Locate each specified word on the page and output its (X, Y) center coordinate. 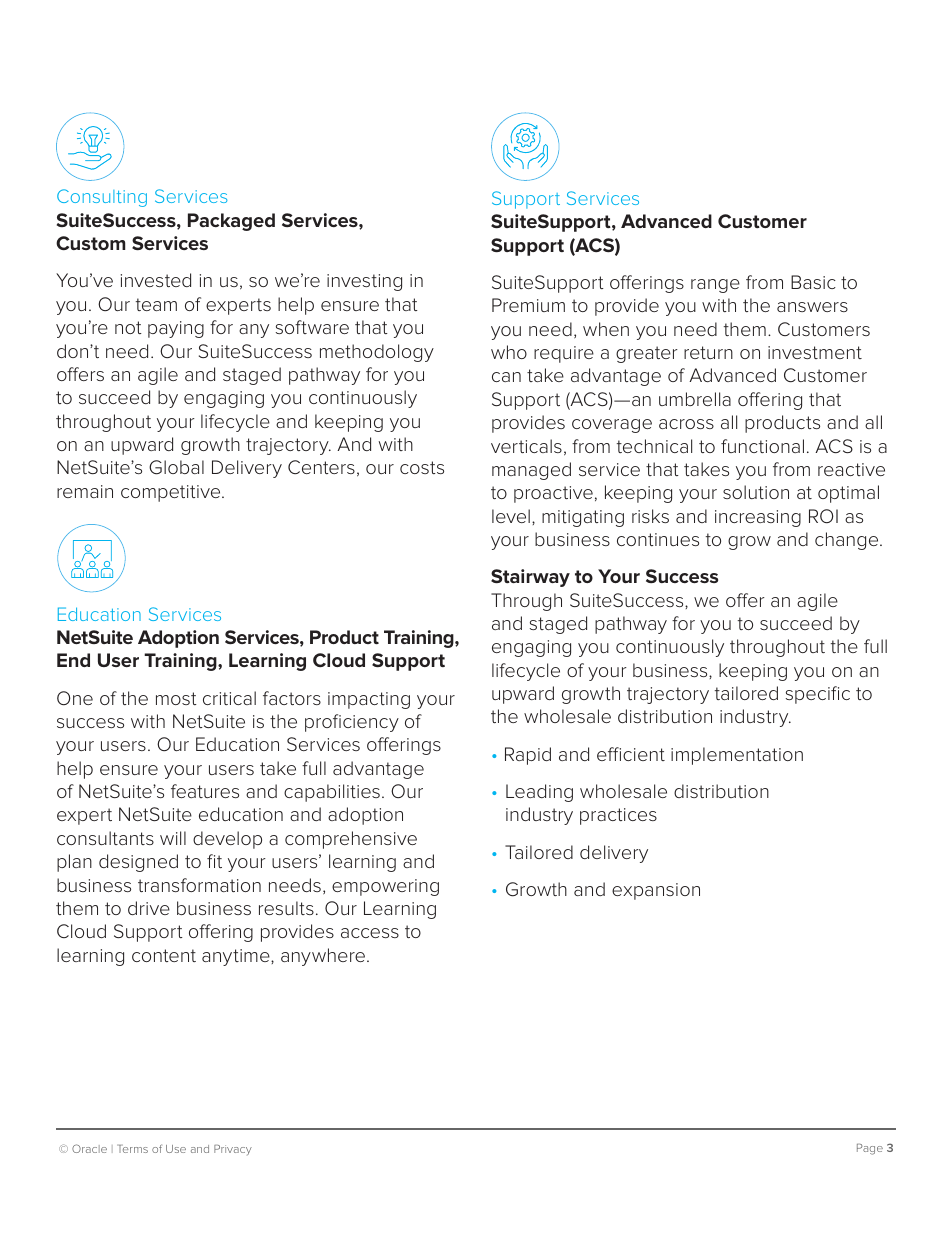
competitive (172, 493)
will (173, 838)
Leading (539, 793)
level (511, 516)
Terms (132, 1149)
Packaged (231, 222)
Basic (813, 282)
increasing (758, 518)
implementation (737, 756)
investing (364, 282)
